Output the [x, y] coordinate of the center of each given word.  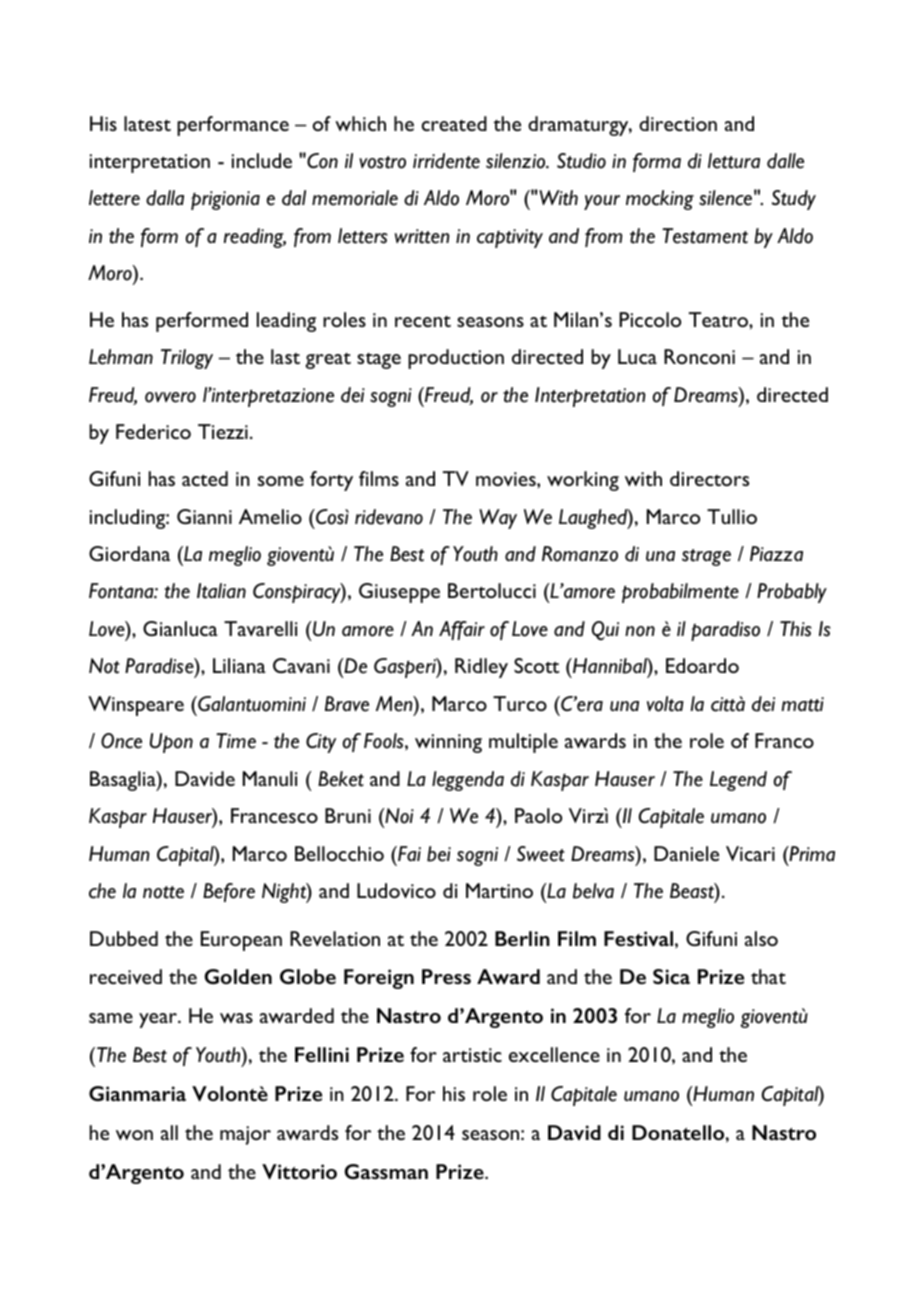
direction [678, 123]
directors [709, 478]
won [134, 1135]
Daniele [686, 853]
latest [147, 123]
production [456, 359]
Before [229, 892]
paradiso [725, 631]
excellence [554, 1054]
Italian [221, 591]
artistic [472, 1055]
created [454, 123]
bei [439, 854]
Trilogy [187, 359]
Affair [462, 630]
